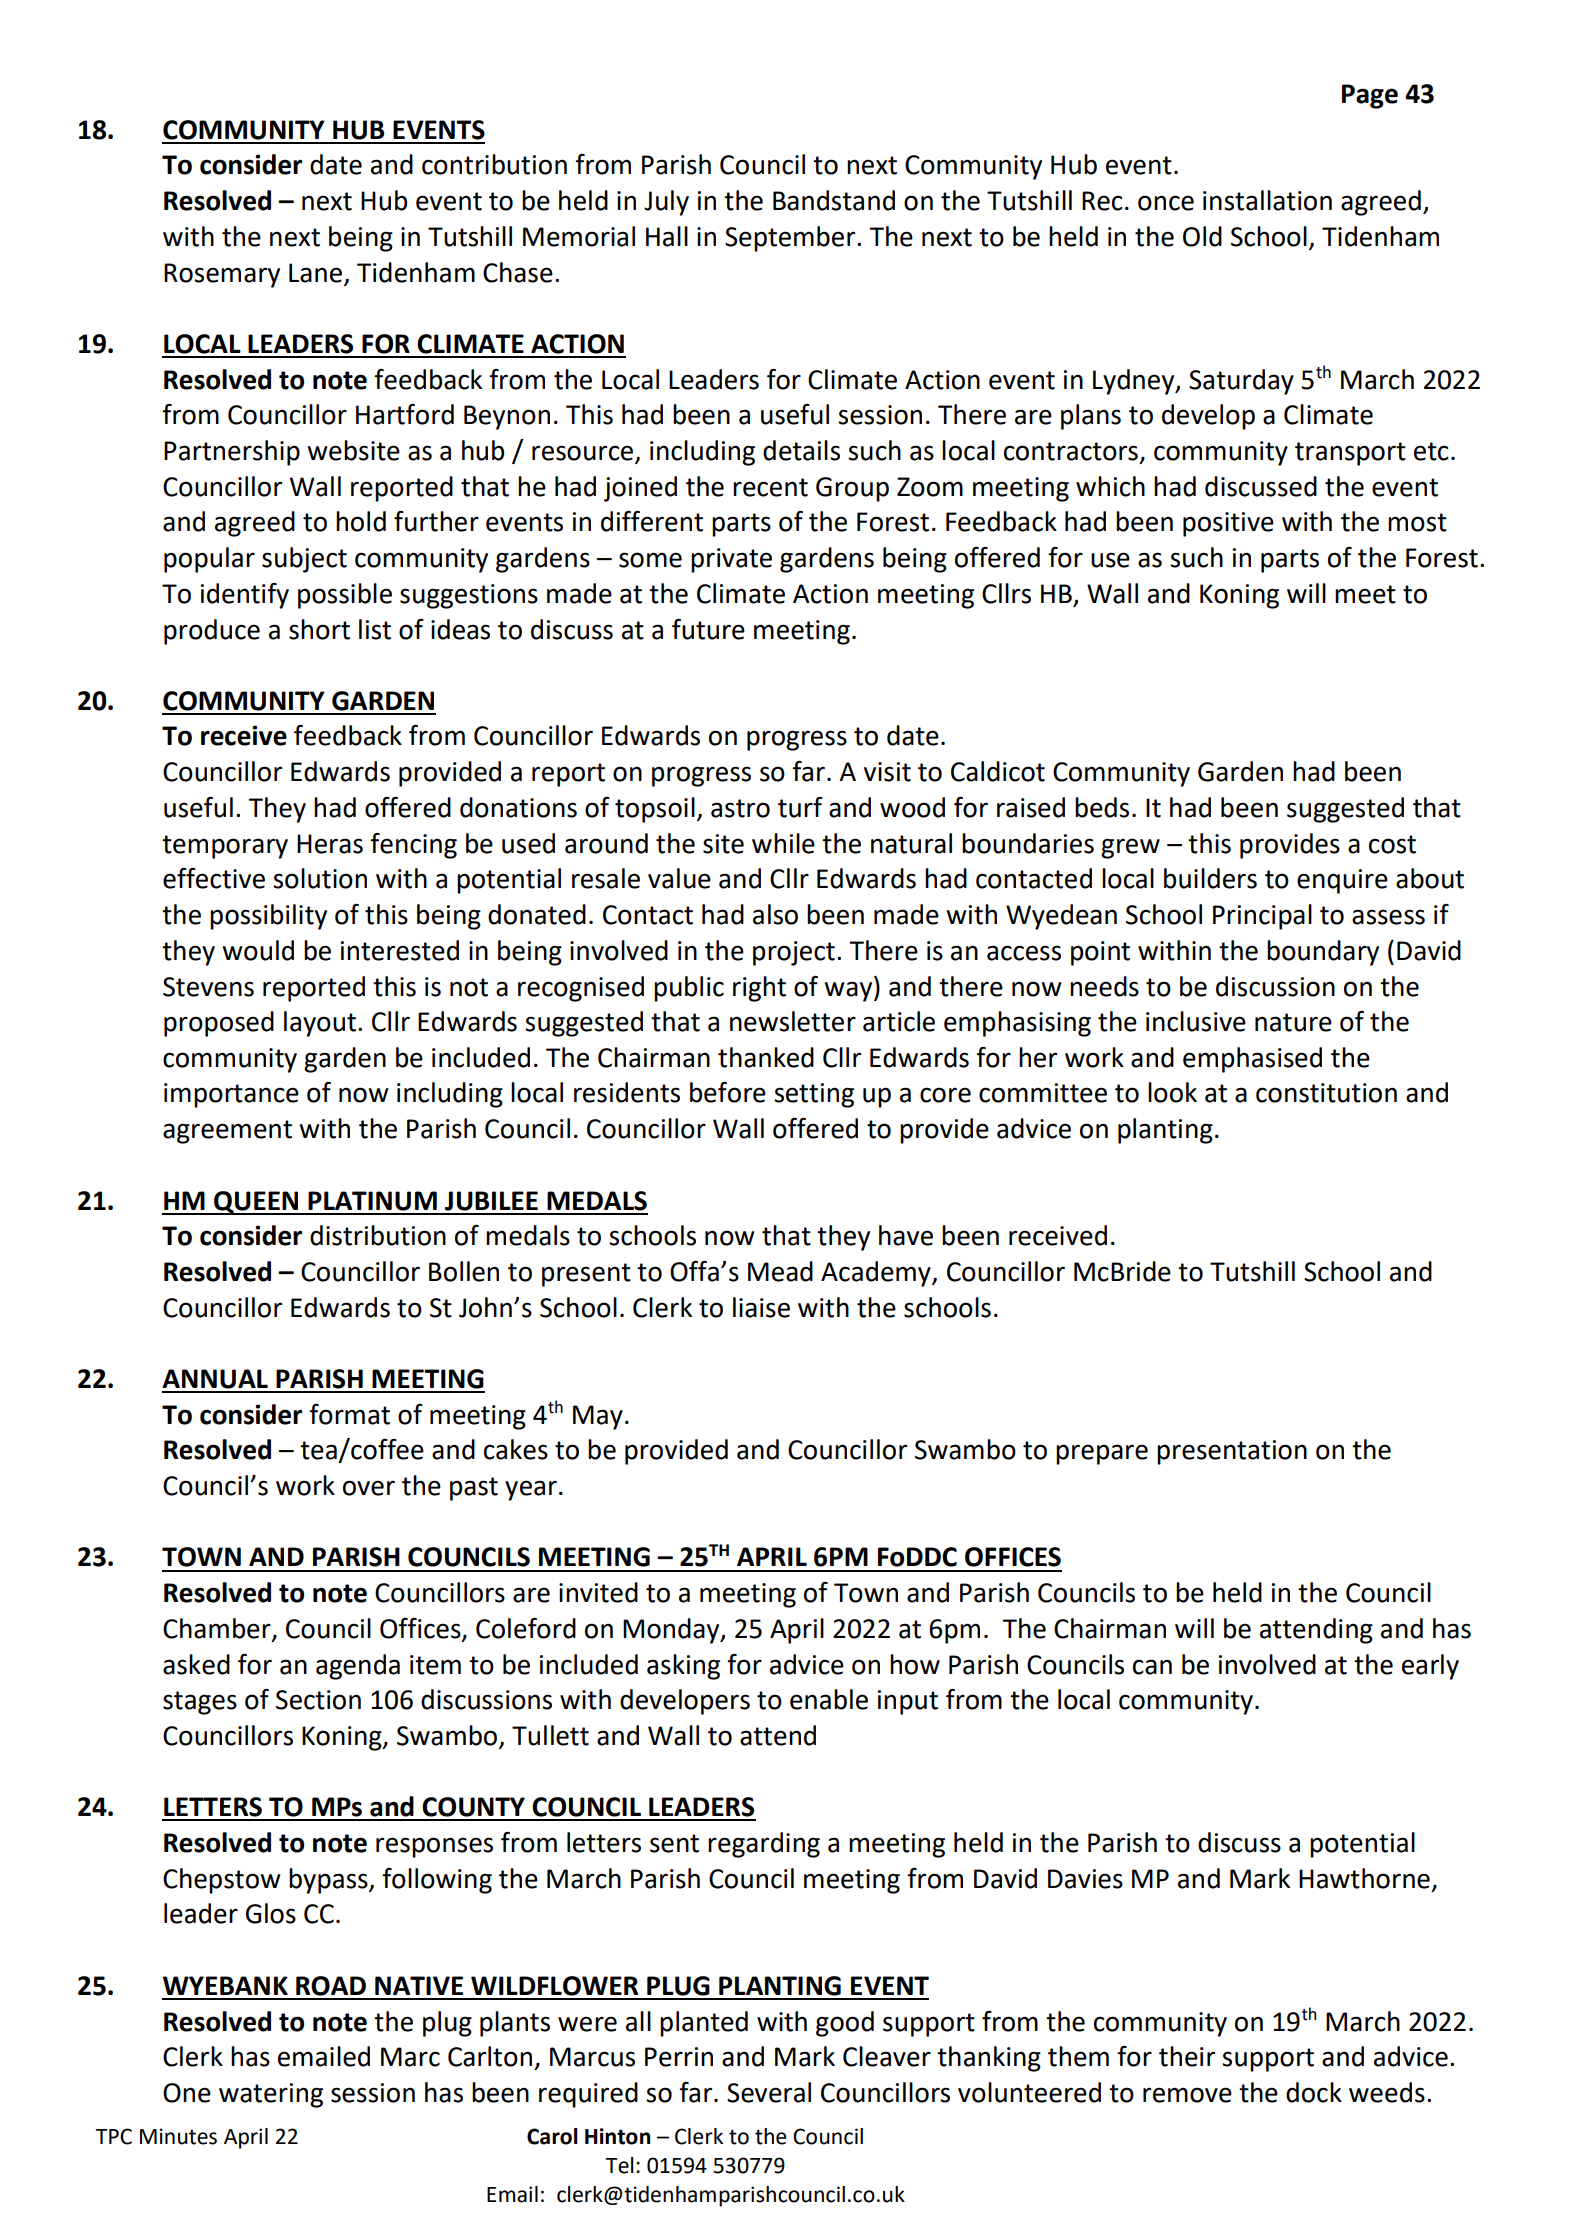 The width and height of the screenshot is (1583, 2237). What do you see at coordinates (315, 273) in the screenshot?
I see `Lane` at bounding box center [315, 273].
